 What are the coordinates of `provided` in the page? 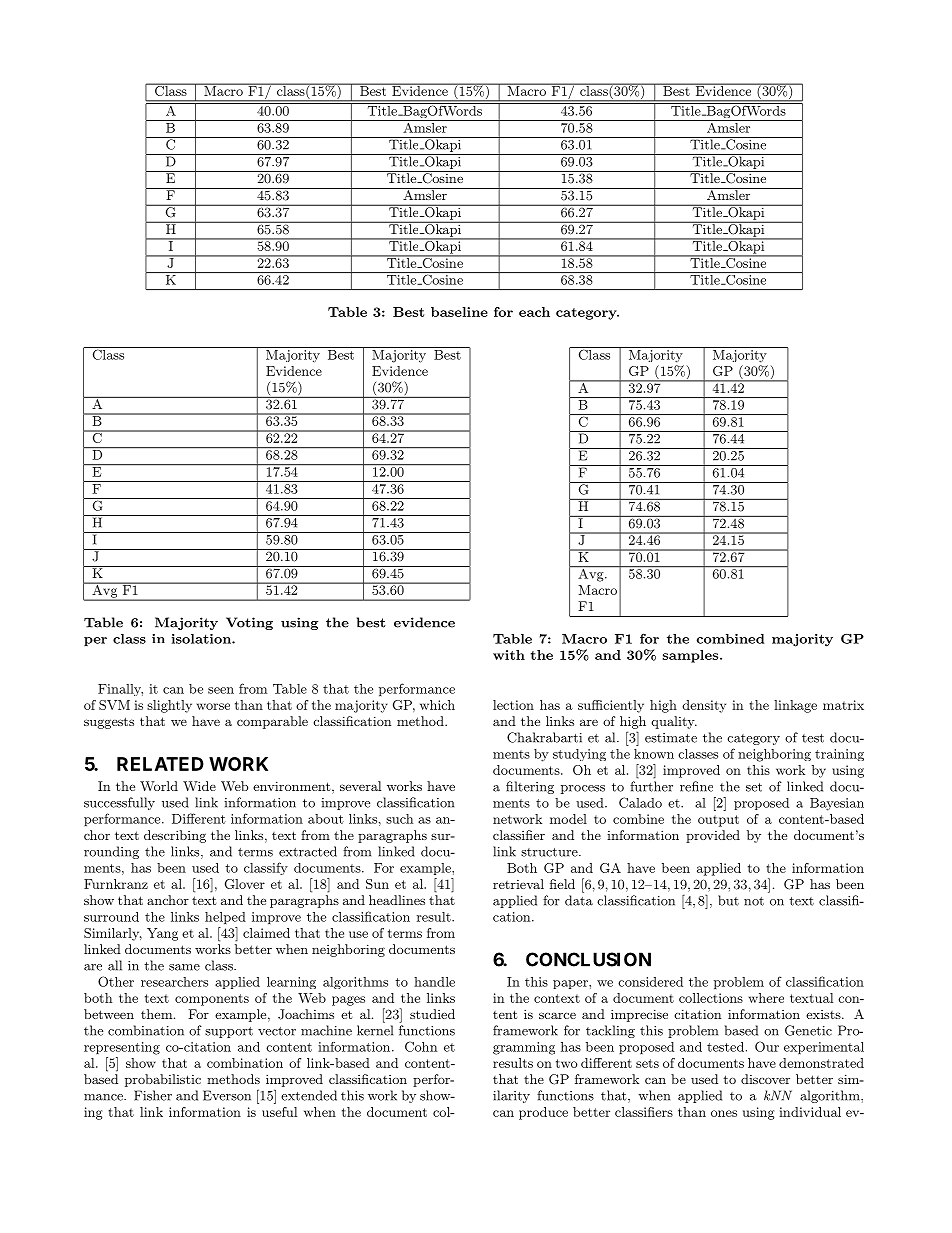 It's located at (713, 836).
